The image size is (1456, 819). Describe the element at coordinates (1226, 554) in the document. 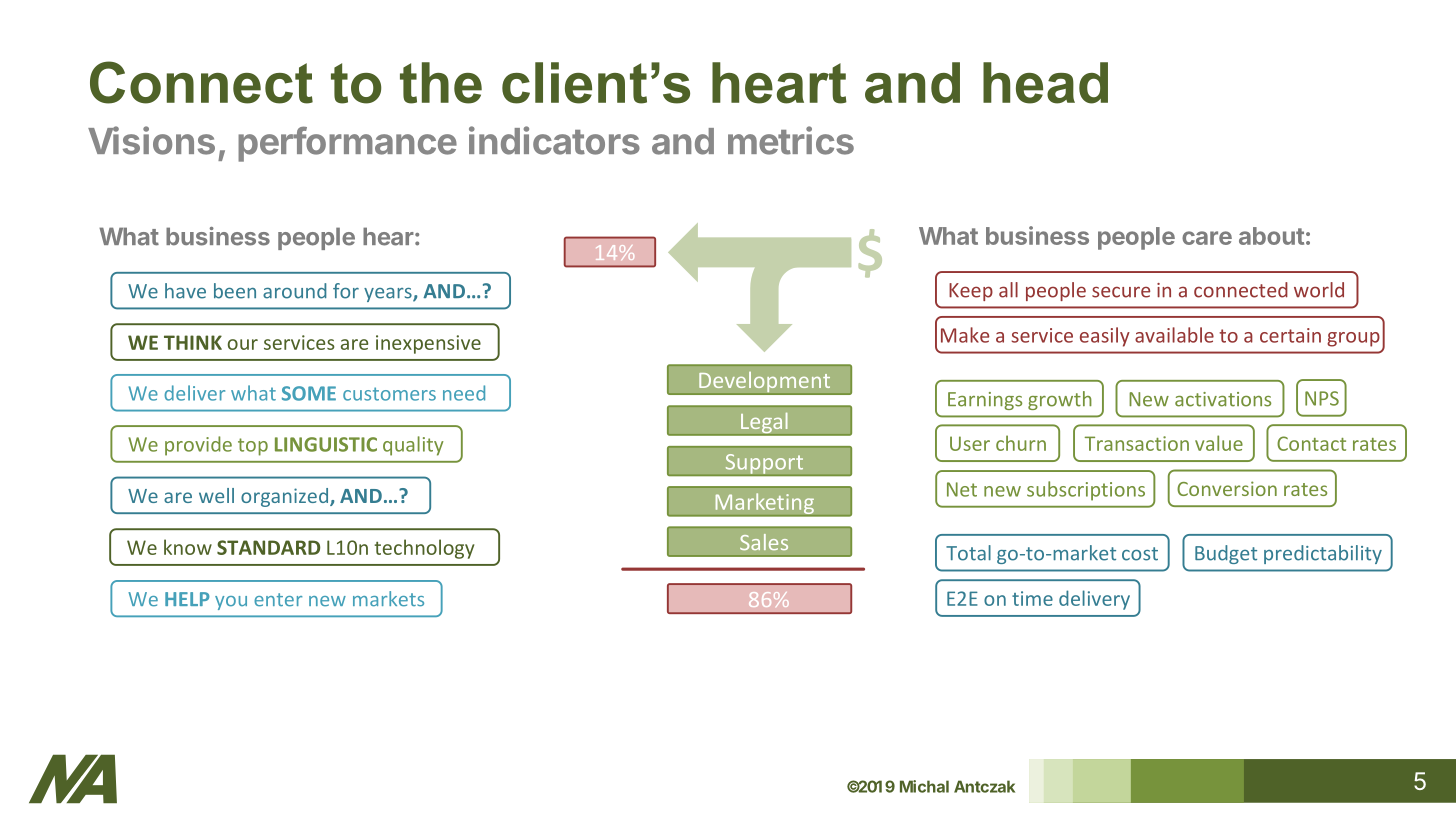

I see `Budget` at that location.
